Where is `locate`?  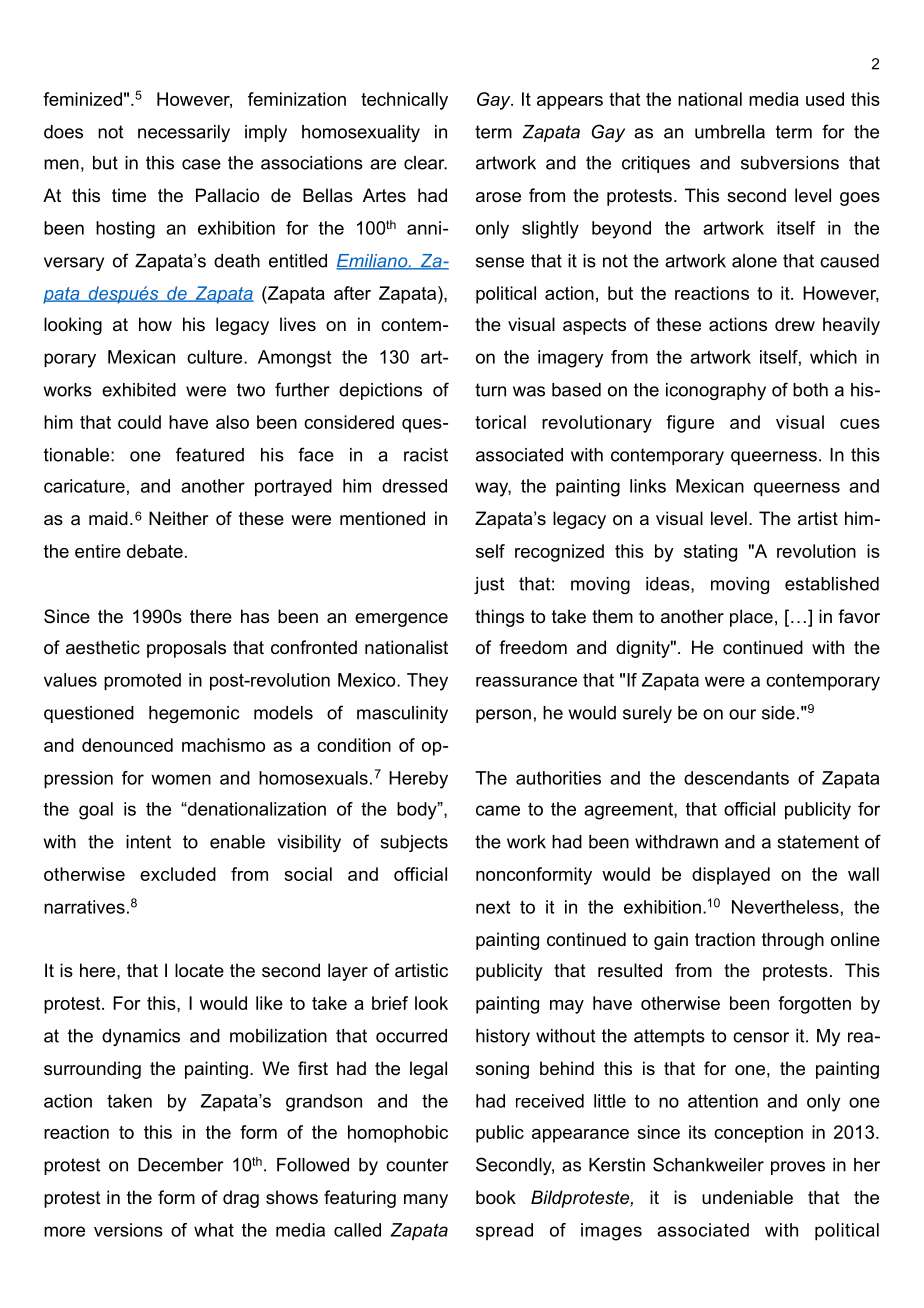 locate is located at coordinates (199, 970).
